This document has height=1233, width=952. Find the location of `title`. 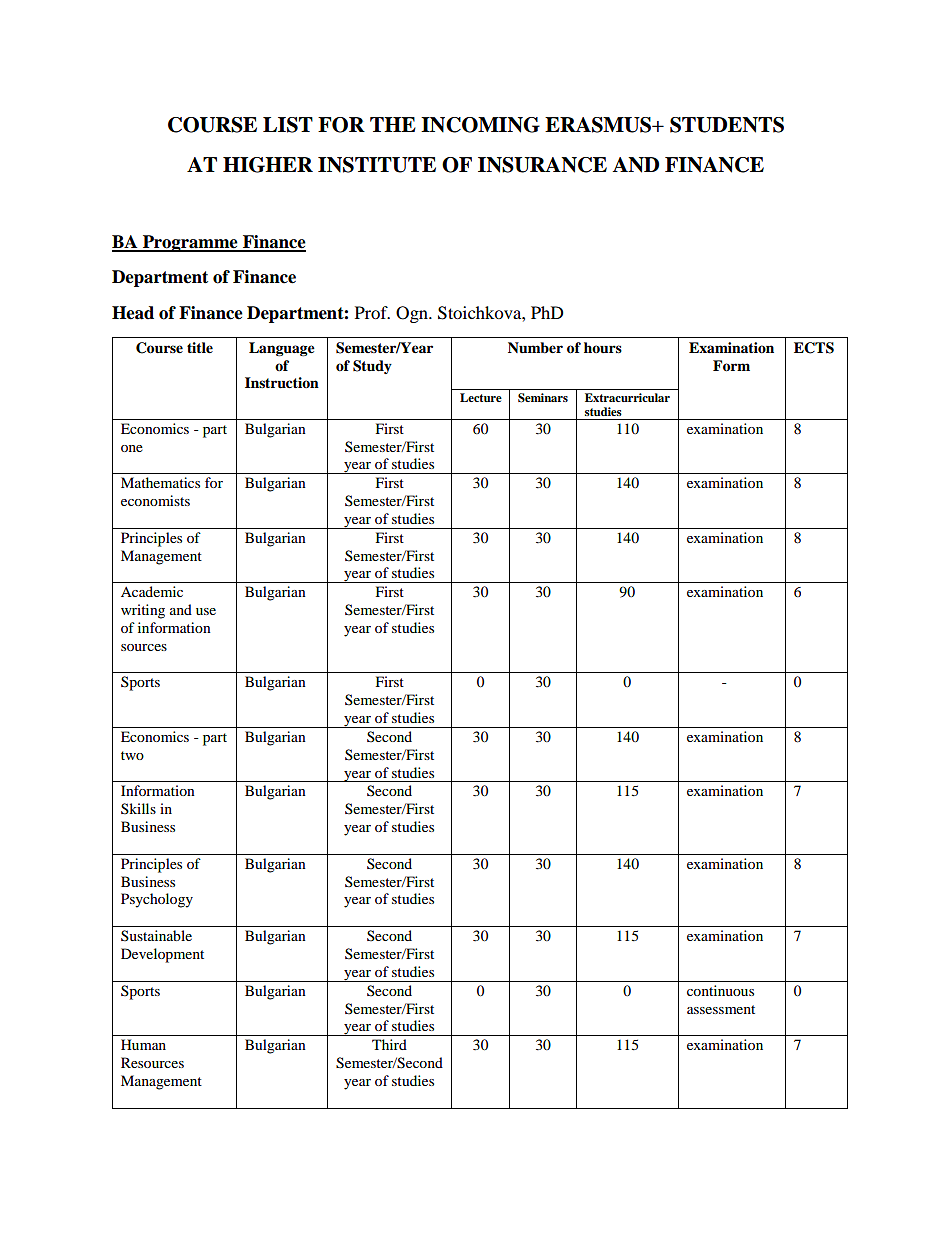

title is located at coordinates (200, 348).
